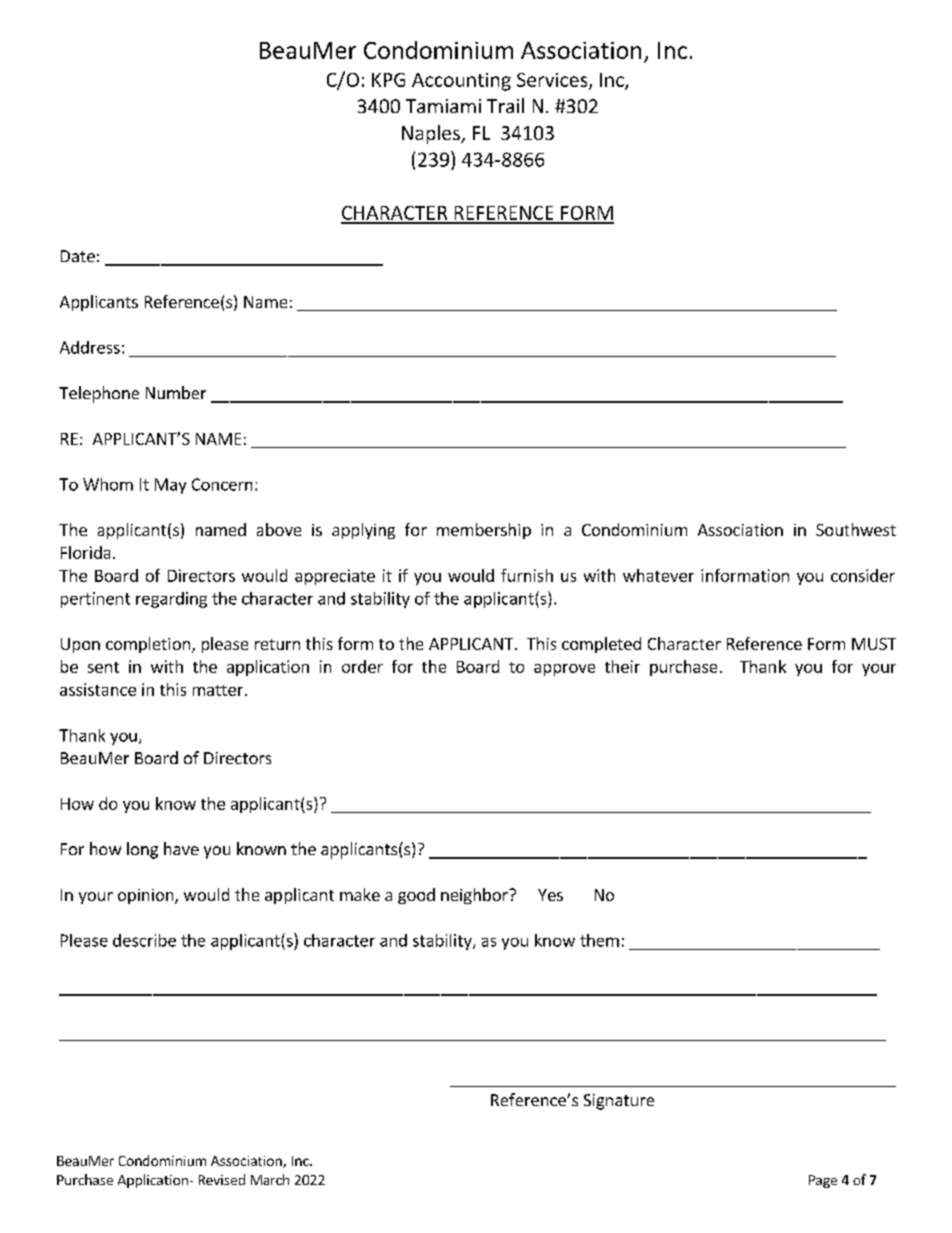 This screenshot has height=1233, width=952. What do you see at coordinates (78, 256) in the screenshot?
I see `Date` at bounding box center [78, 256].
